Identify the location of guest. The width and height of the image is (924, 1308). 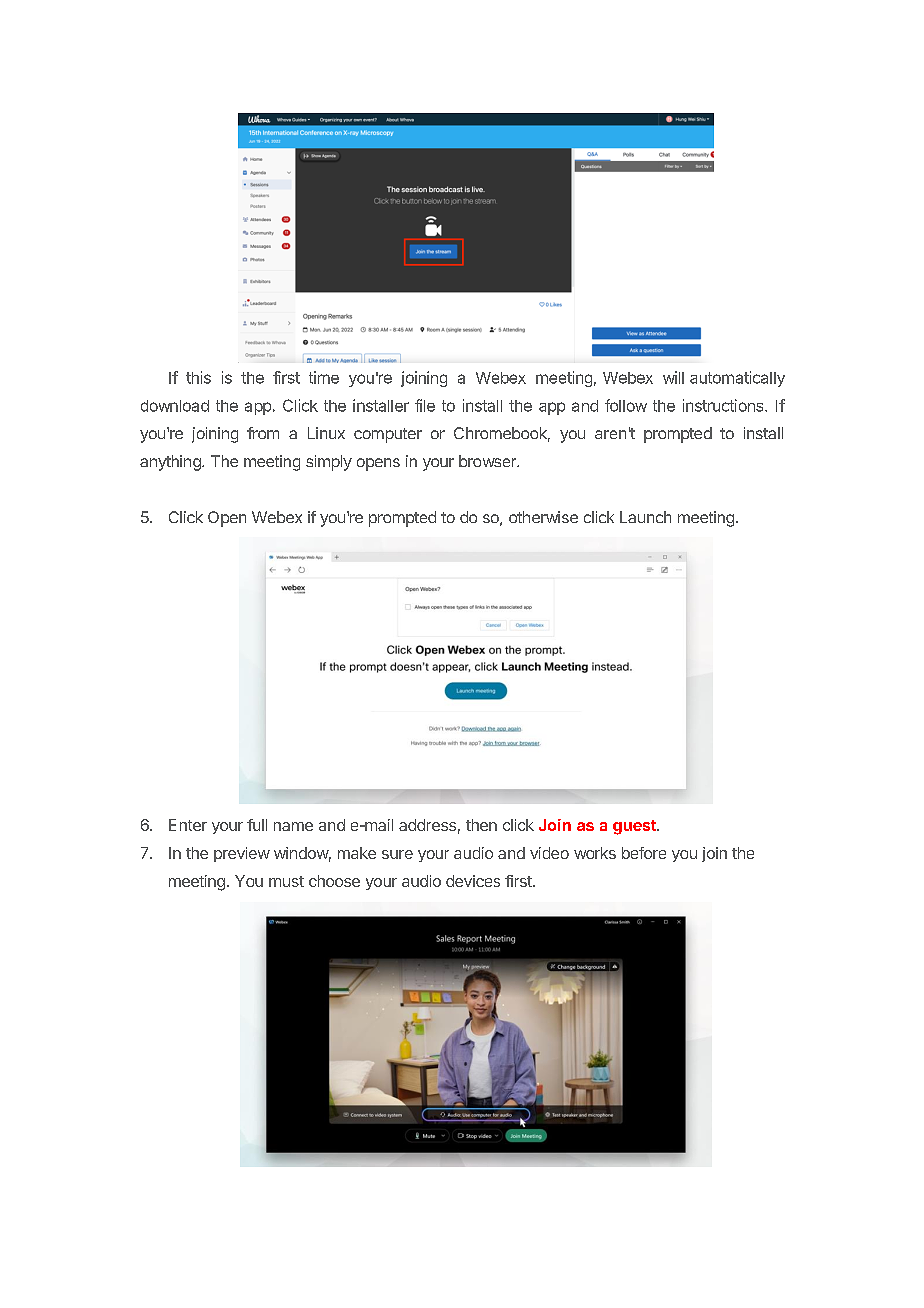
(635, 827).
